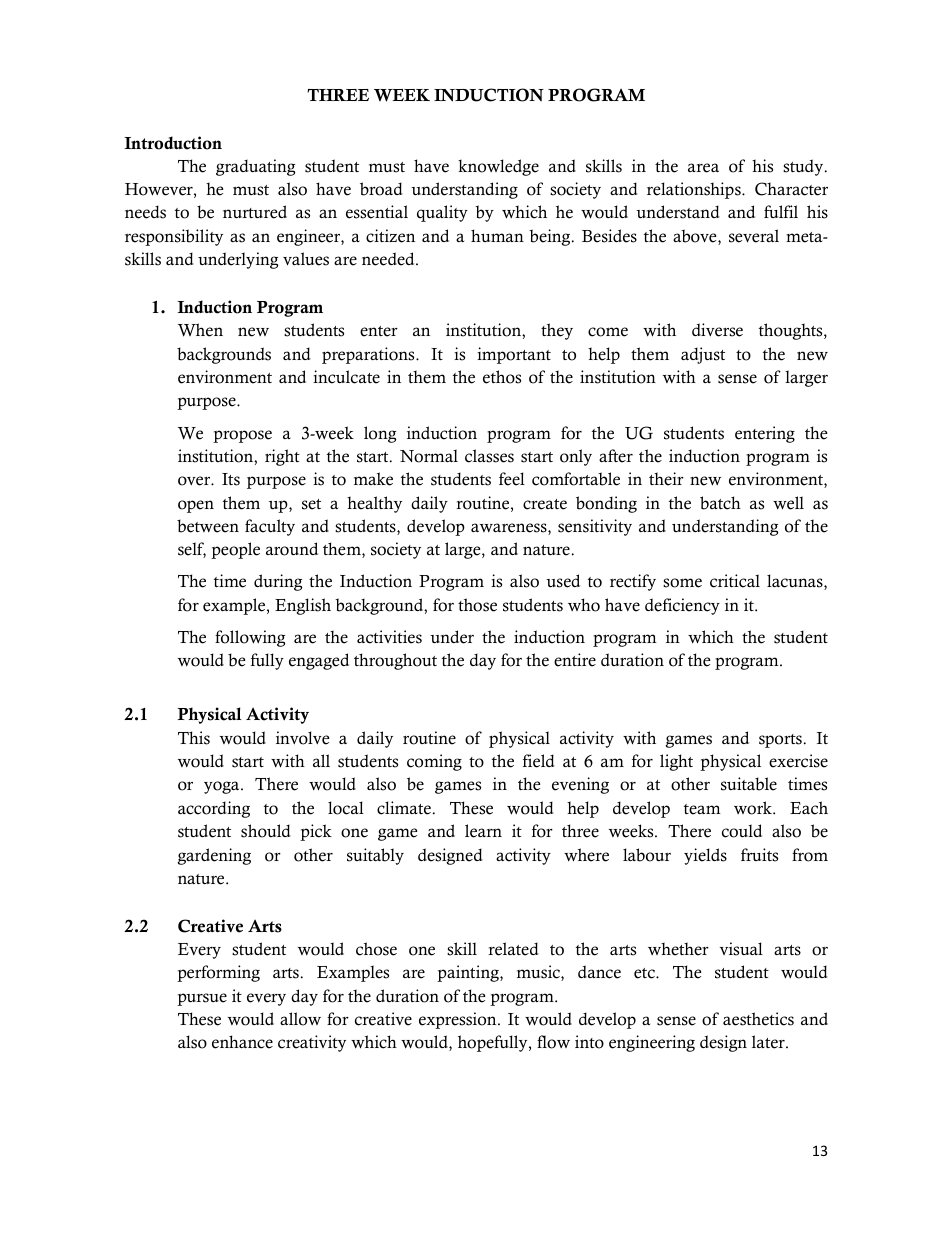 Image resolution: width=952 pixels, height=1233 pixels. I want to click on pursue, so click(202, 999).
